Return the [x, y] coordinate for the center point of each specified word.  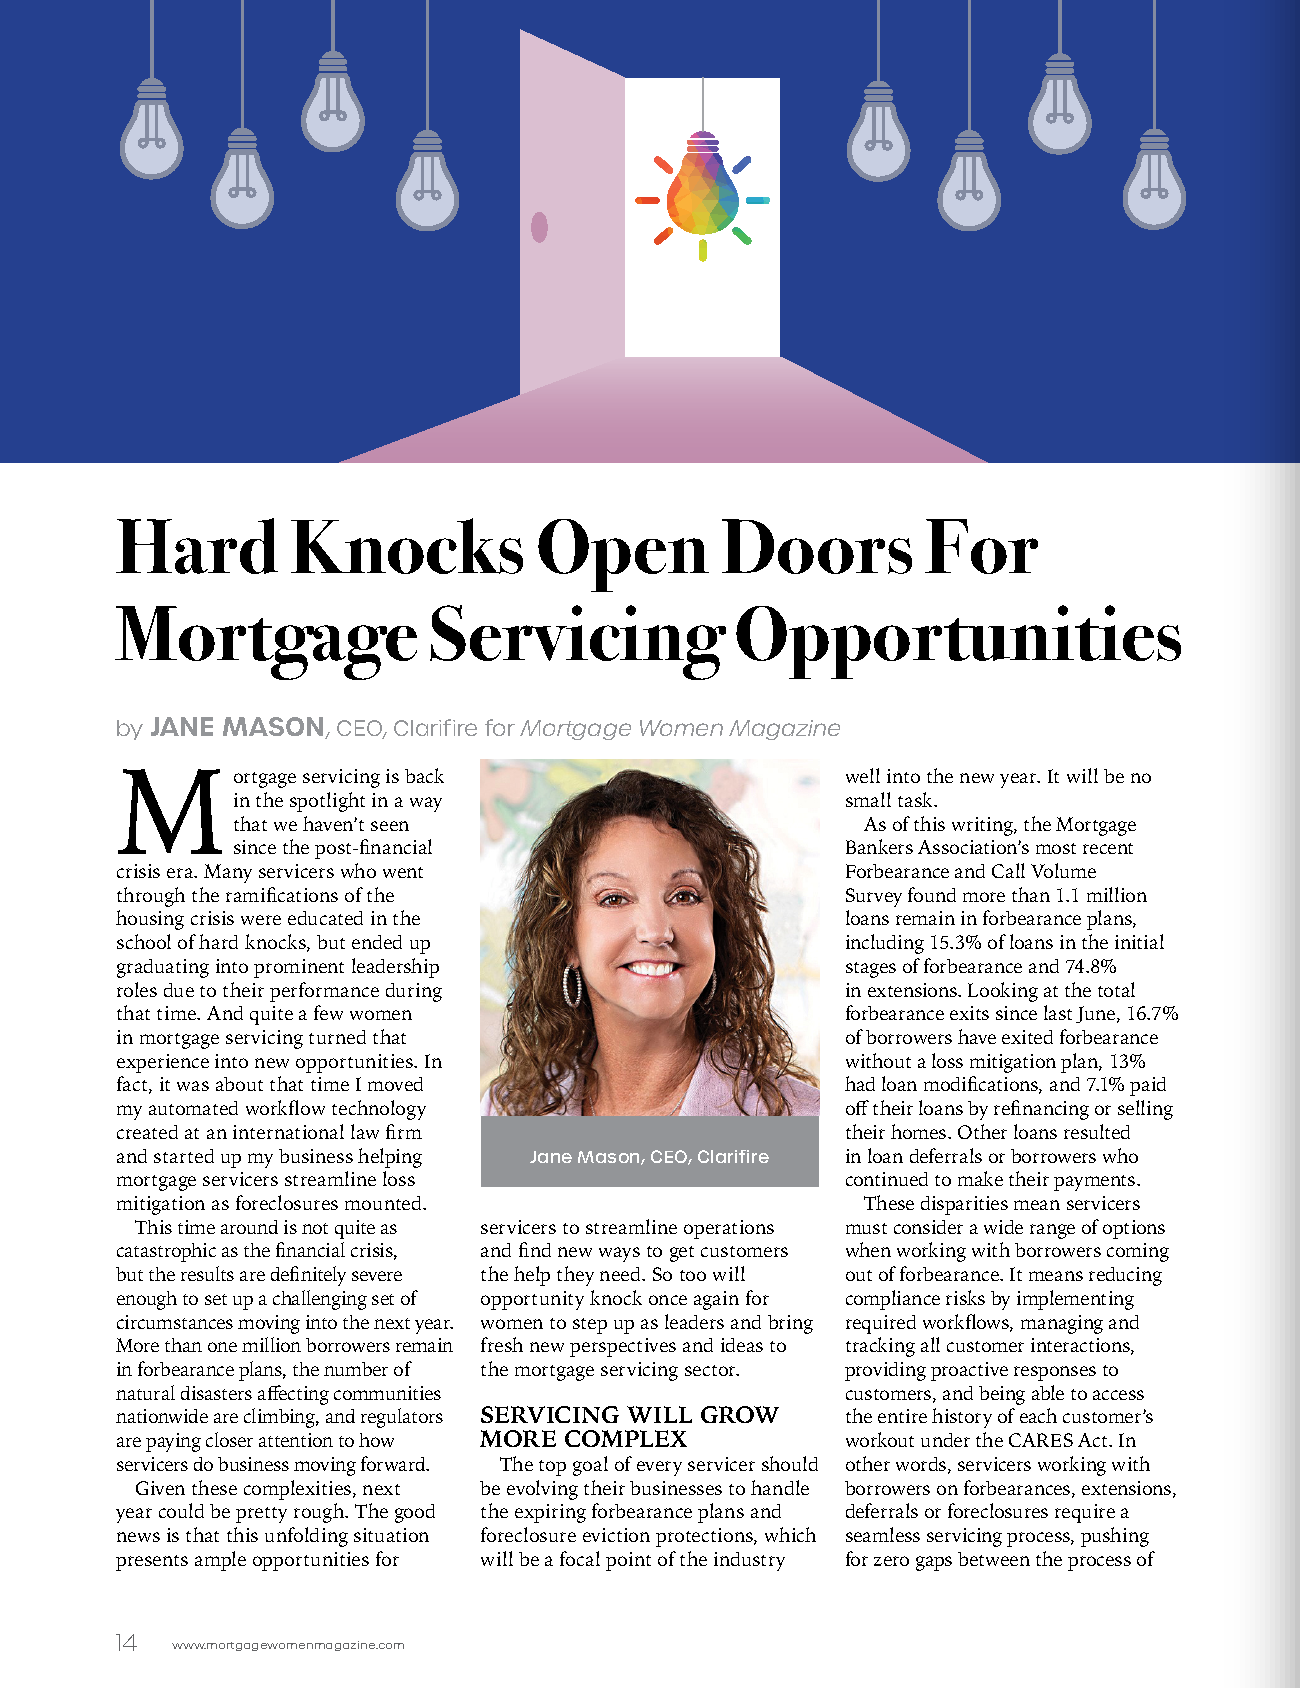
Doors [817, 546]
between [994, 1559]
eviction [616, 1535]
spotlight [327, 802]
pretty [261, 1515]
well [863, 775]
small [868, 799]
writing [983, 826]
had [860, 1083]
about [239, 1084]
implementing [1075, 1300]
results [207, 1273]
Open [623, 555]
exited [1027, 1037]
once [668, 1300]
